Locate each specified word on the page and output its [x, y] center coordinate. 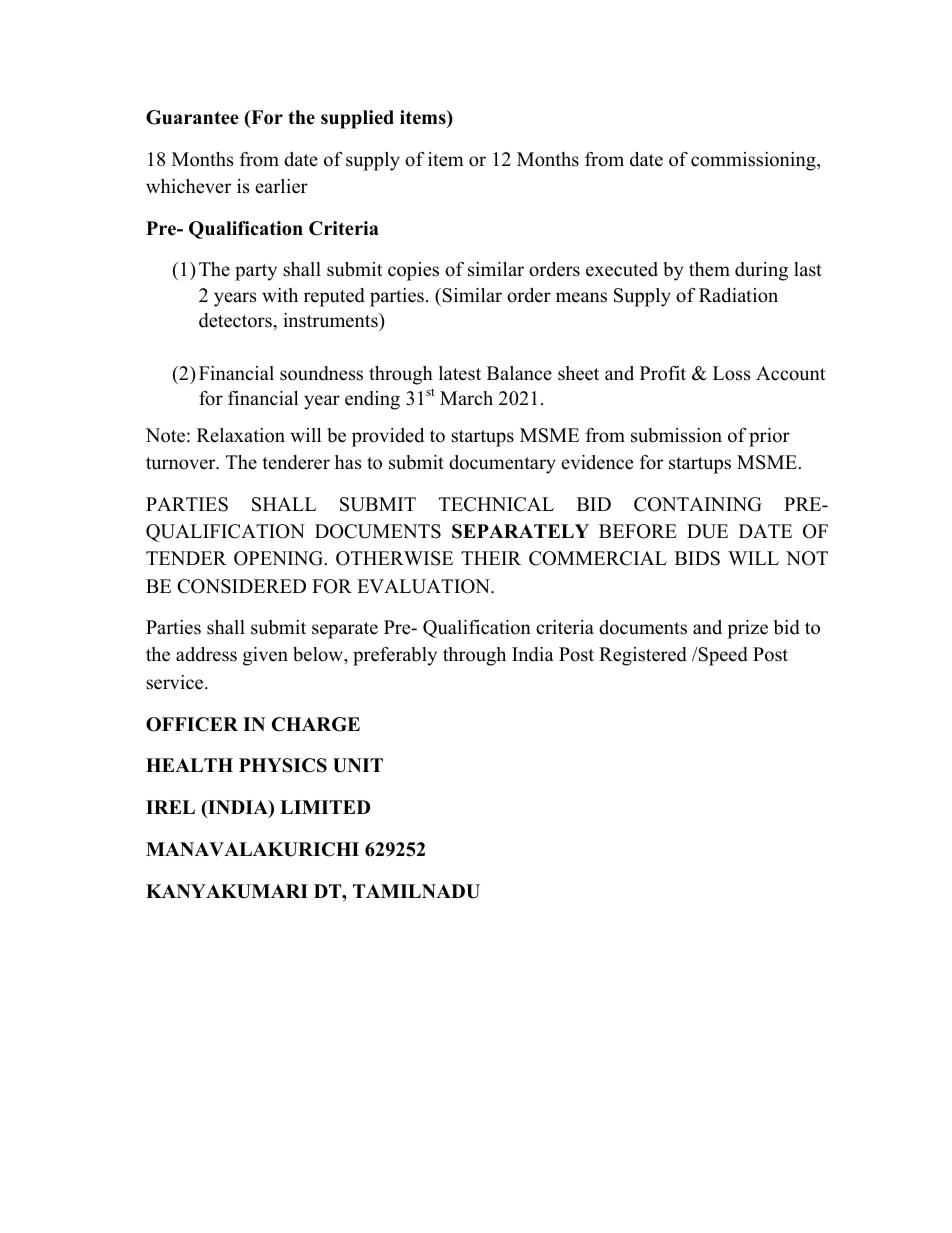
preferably [395, 656]
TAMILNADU [416, 891]
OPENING [280, 558]
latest [460, 373]
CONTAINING [698, 504]
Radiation [738, 295]
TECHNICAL [496, 504]
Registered [643, 656]
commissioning [754, 161]
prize [747, 629]
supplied [357, 119]
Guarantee [192, 117]
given [265, 656]
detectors [236, 320]
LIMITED [325, 807]
